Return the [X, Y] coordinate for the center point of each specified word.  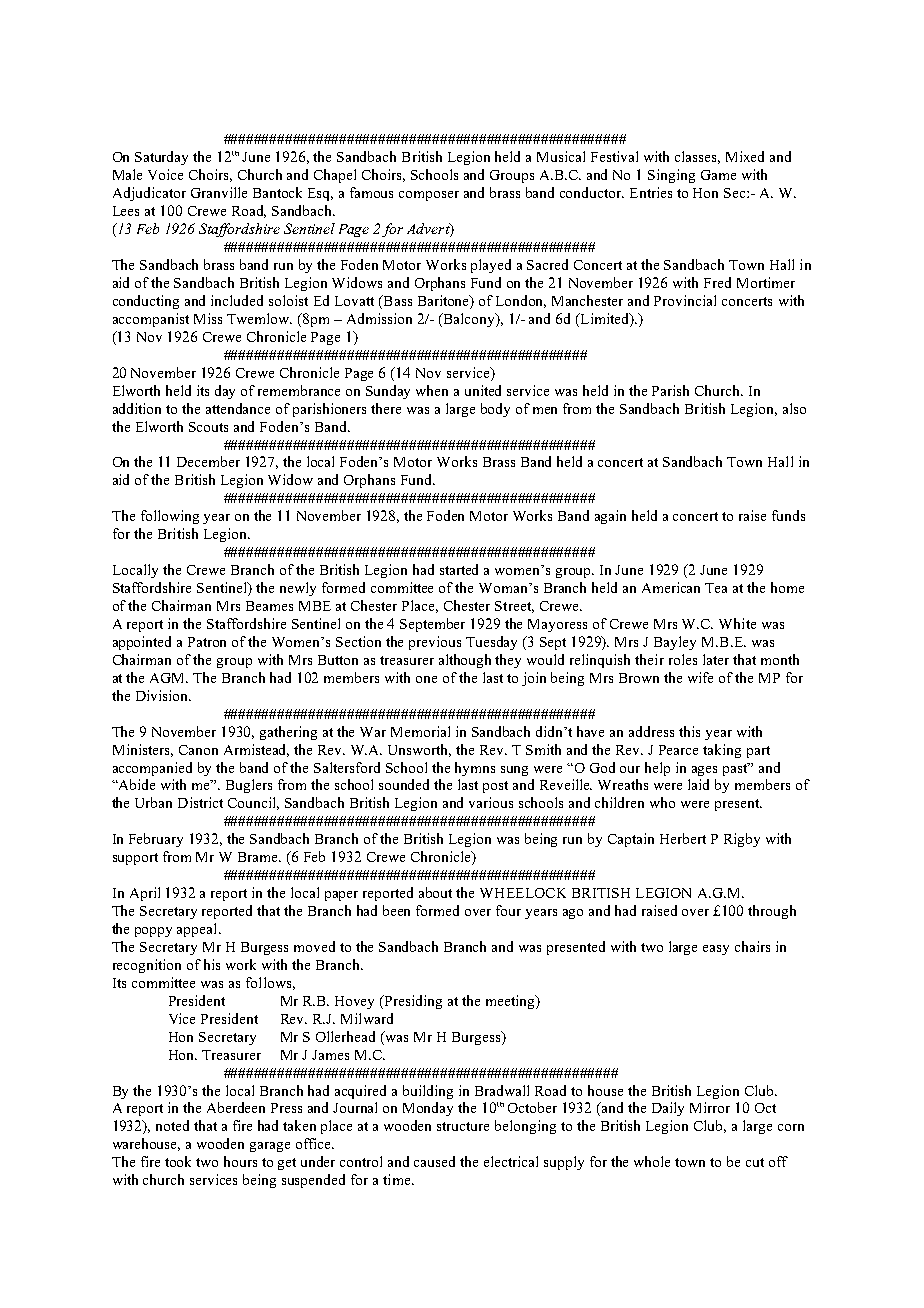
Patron [207, 642]
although [465, 661]
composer [429, 196]
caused [434, 1161]
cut [755, 1162]
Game [718, 175]
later [716, 659]
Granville [219, 192]
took [178, 1161]
